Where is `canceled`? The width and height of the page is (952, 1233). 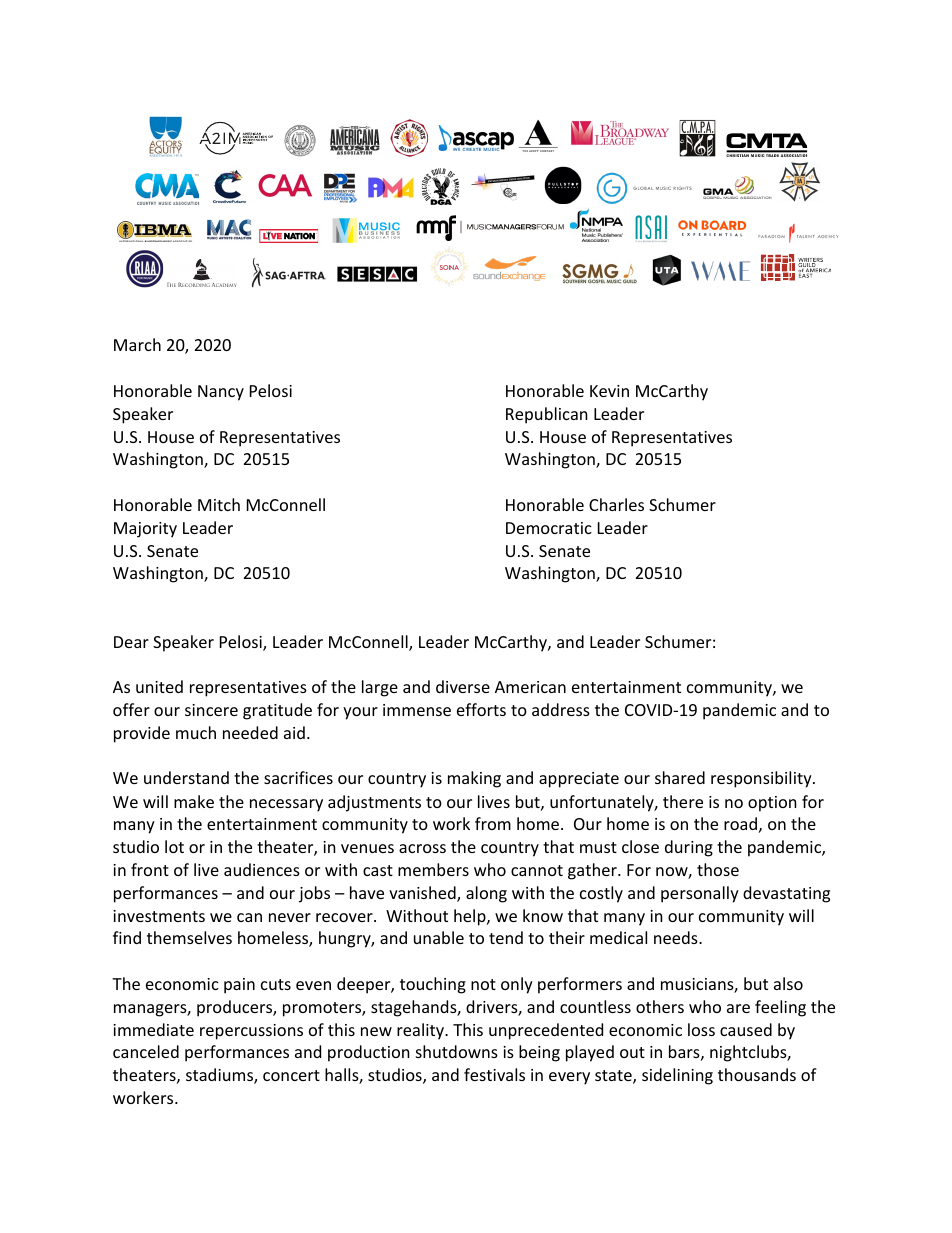
canceled is located at coordinates (146, 1051).
